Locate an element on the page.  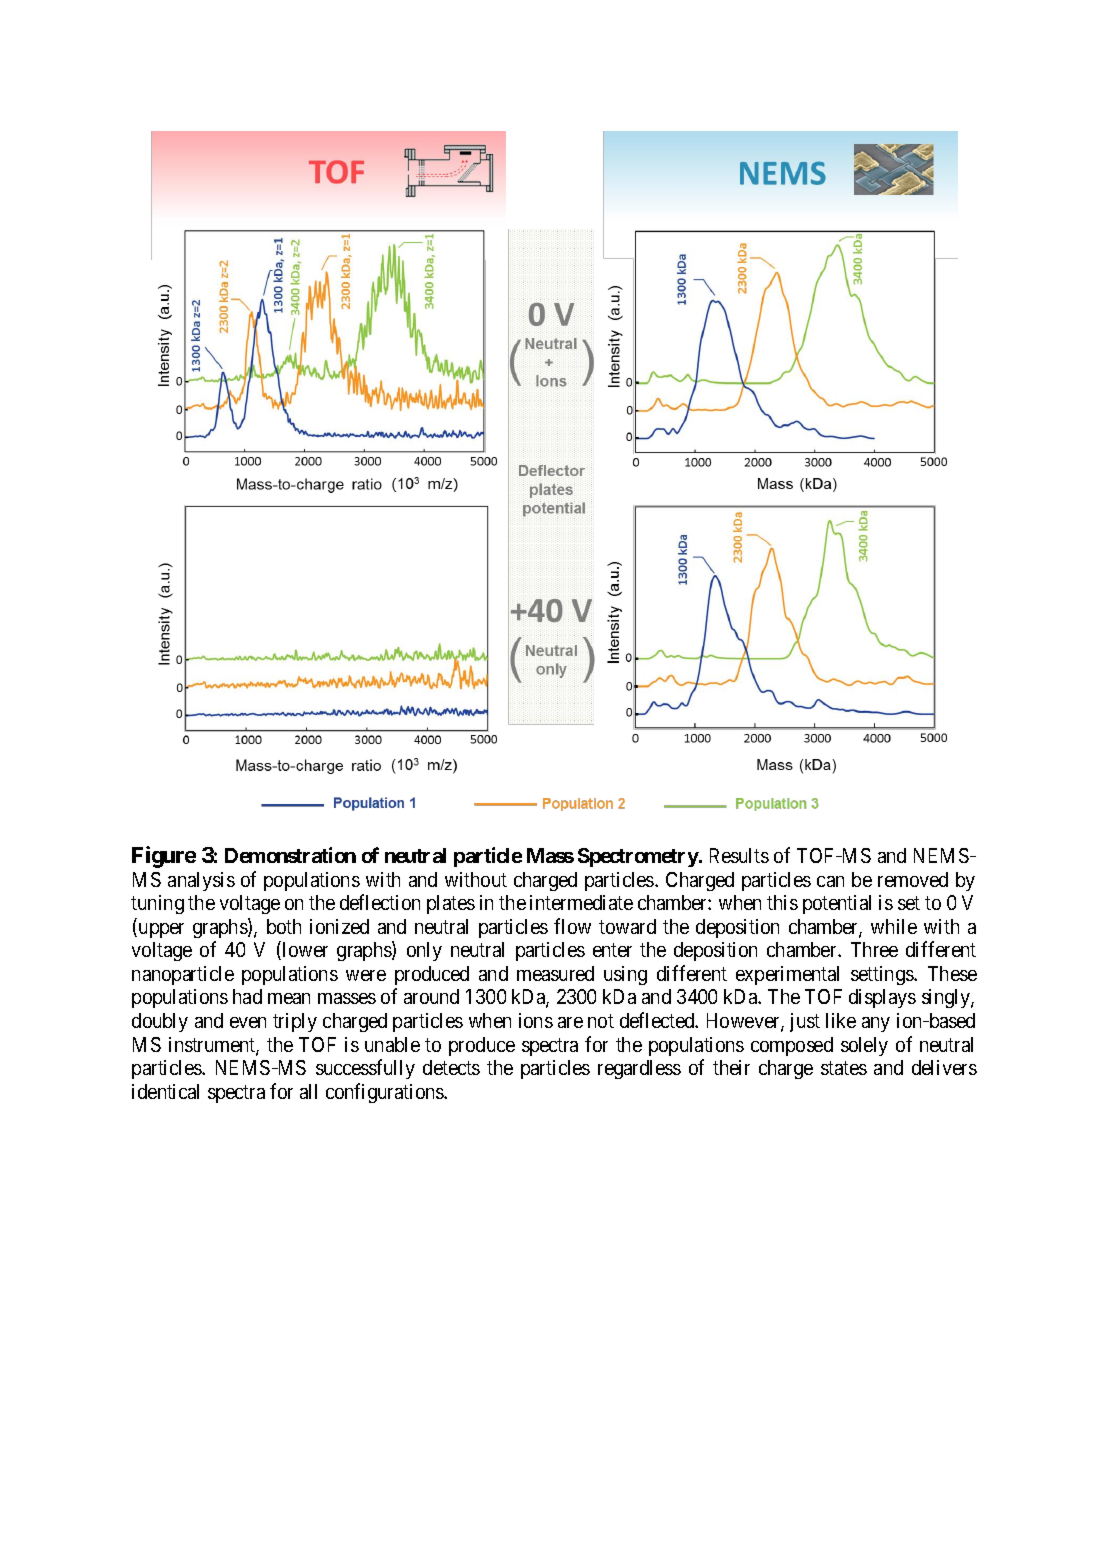
solely is located at coordinates (864, 1046).
